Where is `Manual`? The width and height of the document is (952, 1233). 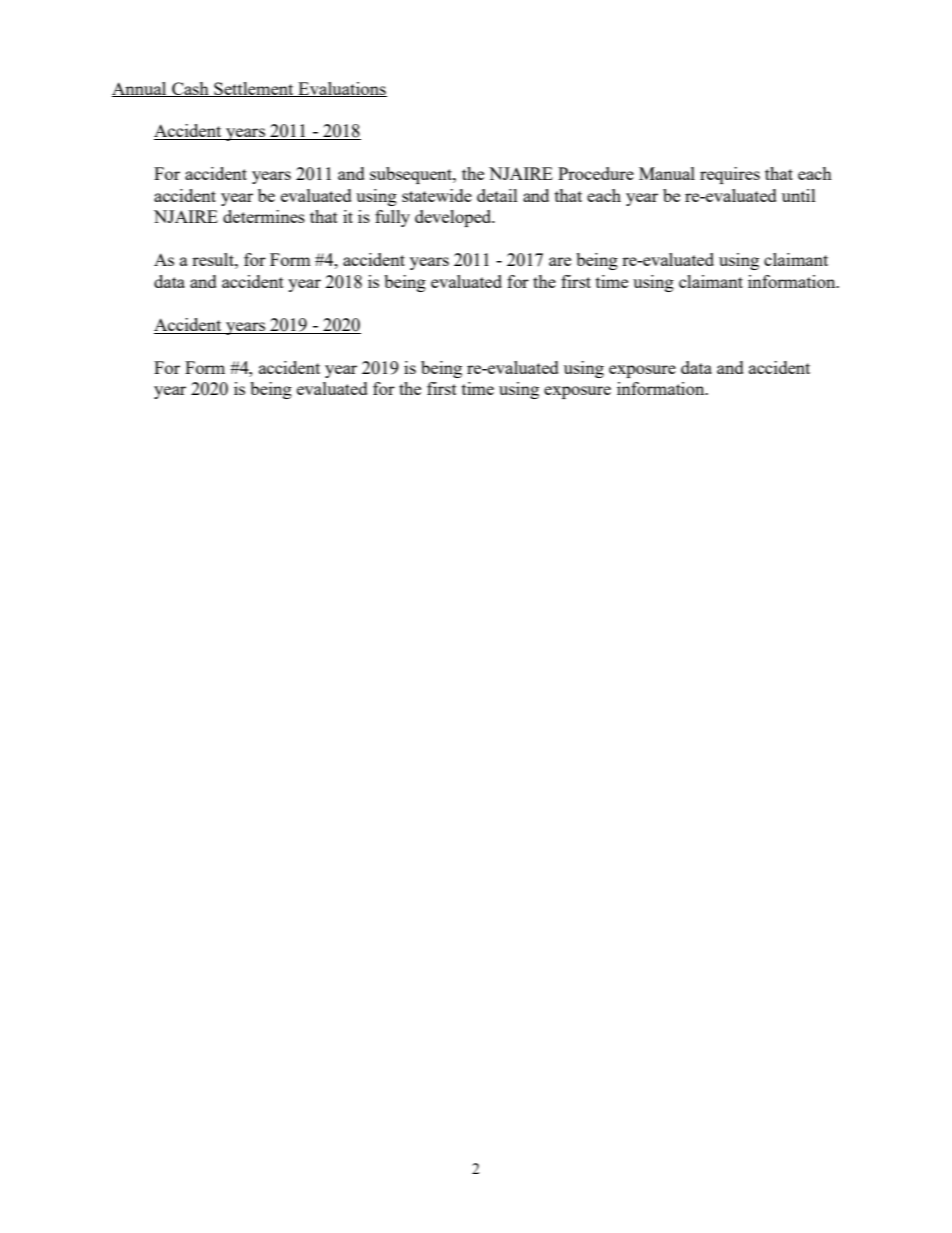 Manual is located at coordinates (667, 173).
